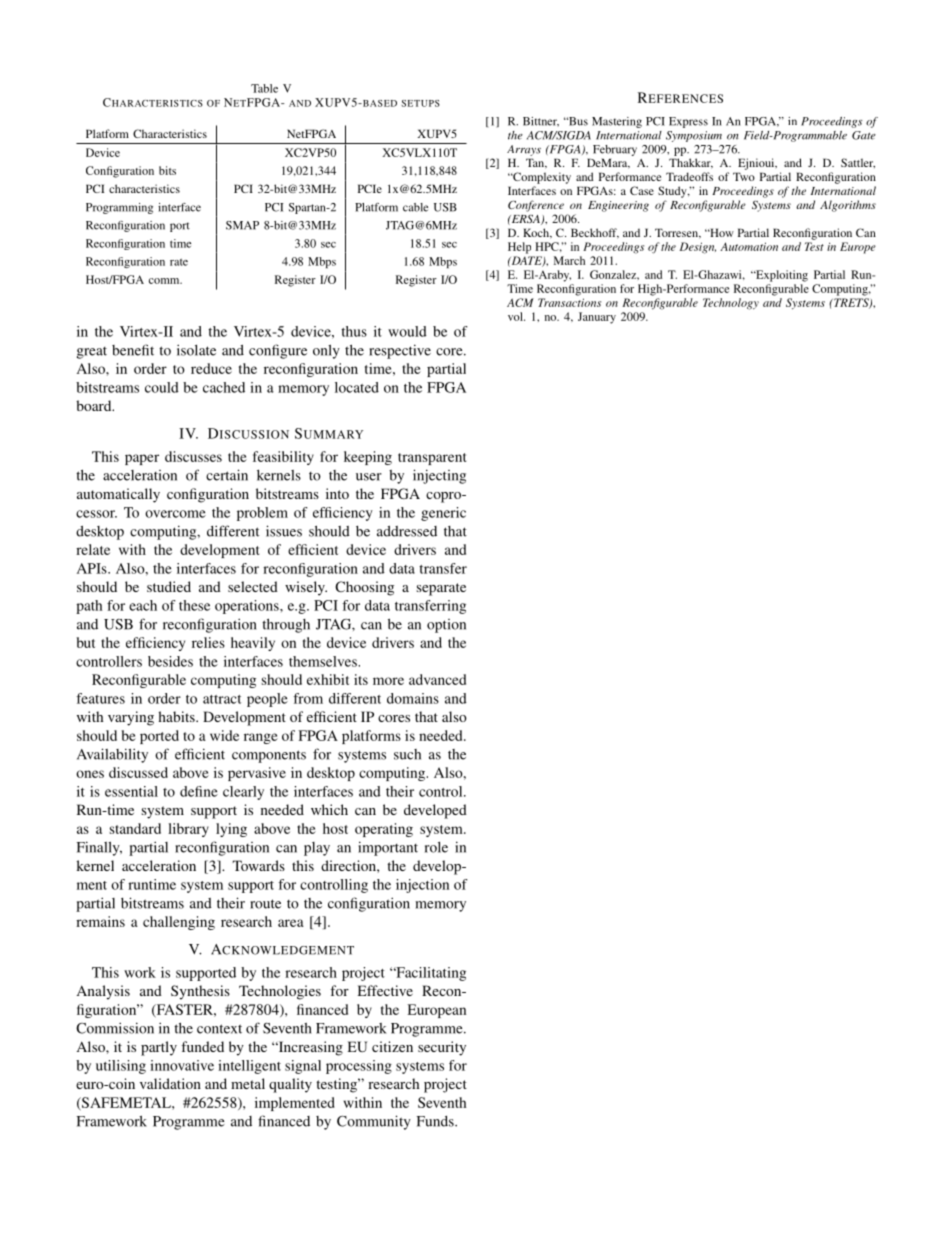  Describe the element at coordinates (188, 830) in the document. I see `library` at that location.
